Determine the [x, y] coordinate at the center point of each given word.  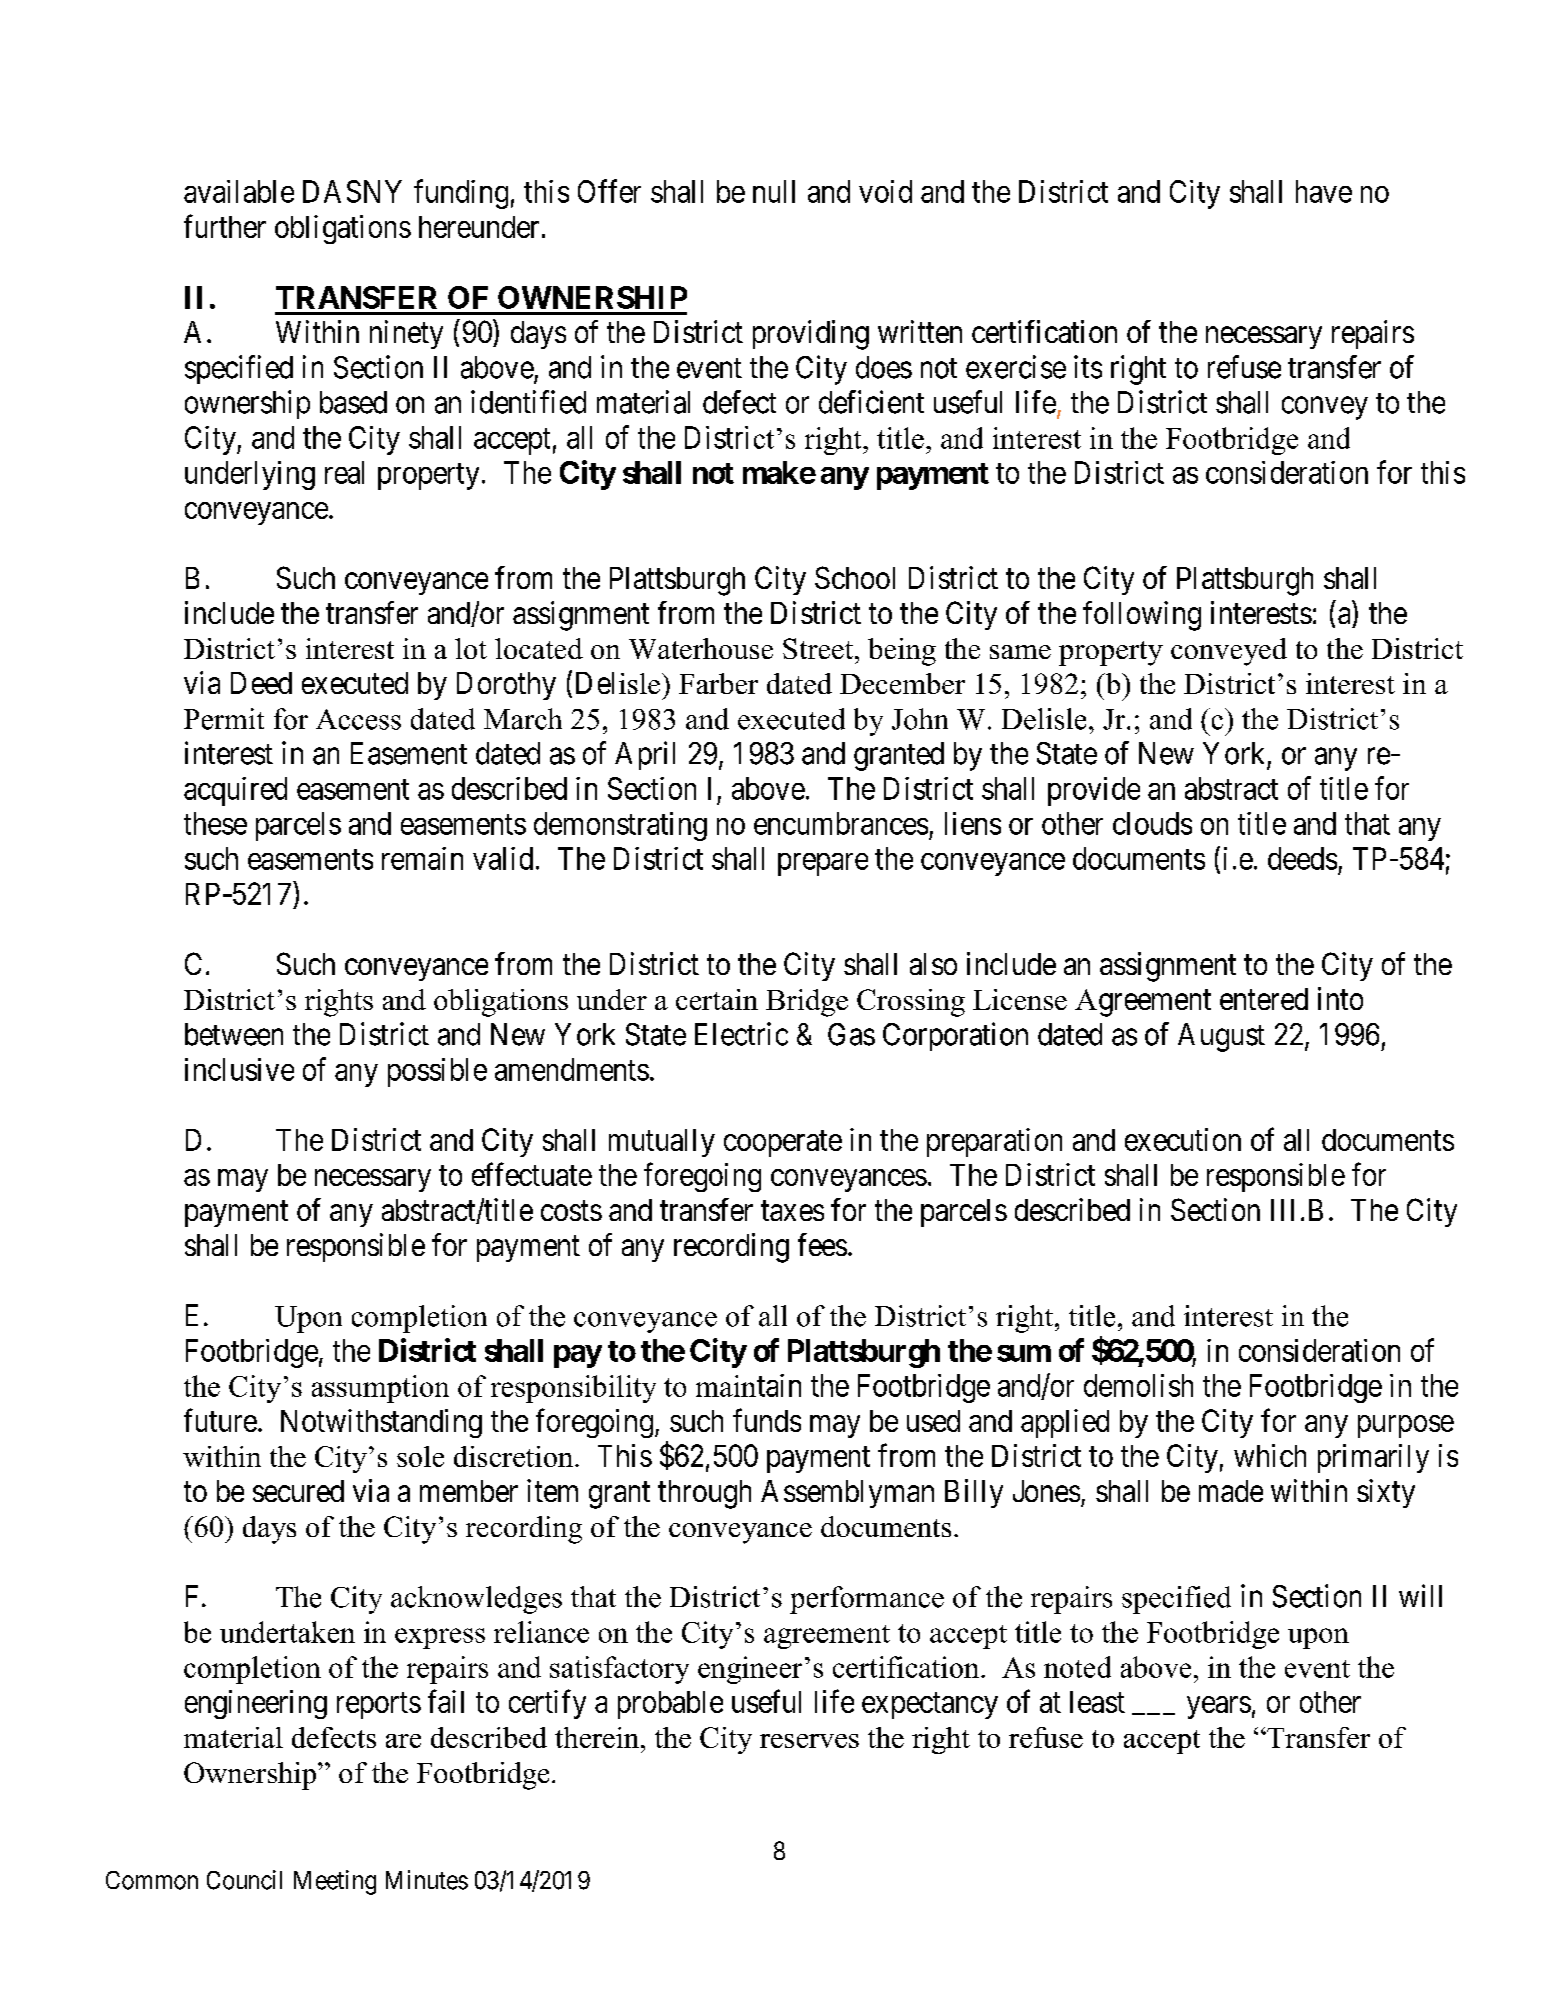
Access [358, 719]
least [1097, 1702]
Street [818, 648]
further [225, 226]
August [1221, 1037]
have [1324, 191]
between [234, 1034]
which [1270, 1455]
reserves [809, 1741]
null [774, 191]
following [1142, 616]
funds [767, 1420]
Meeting [335, 1882]
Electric [741, 1034]
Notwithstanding [381, 1423]
